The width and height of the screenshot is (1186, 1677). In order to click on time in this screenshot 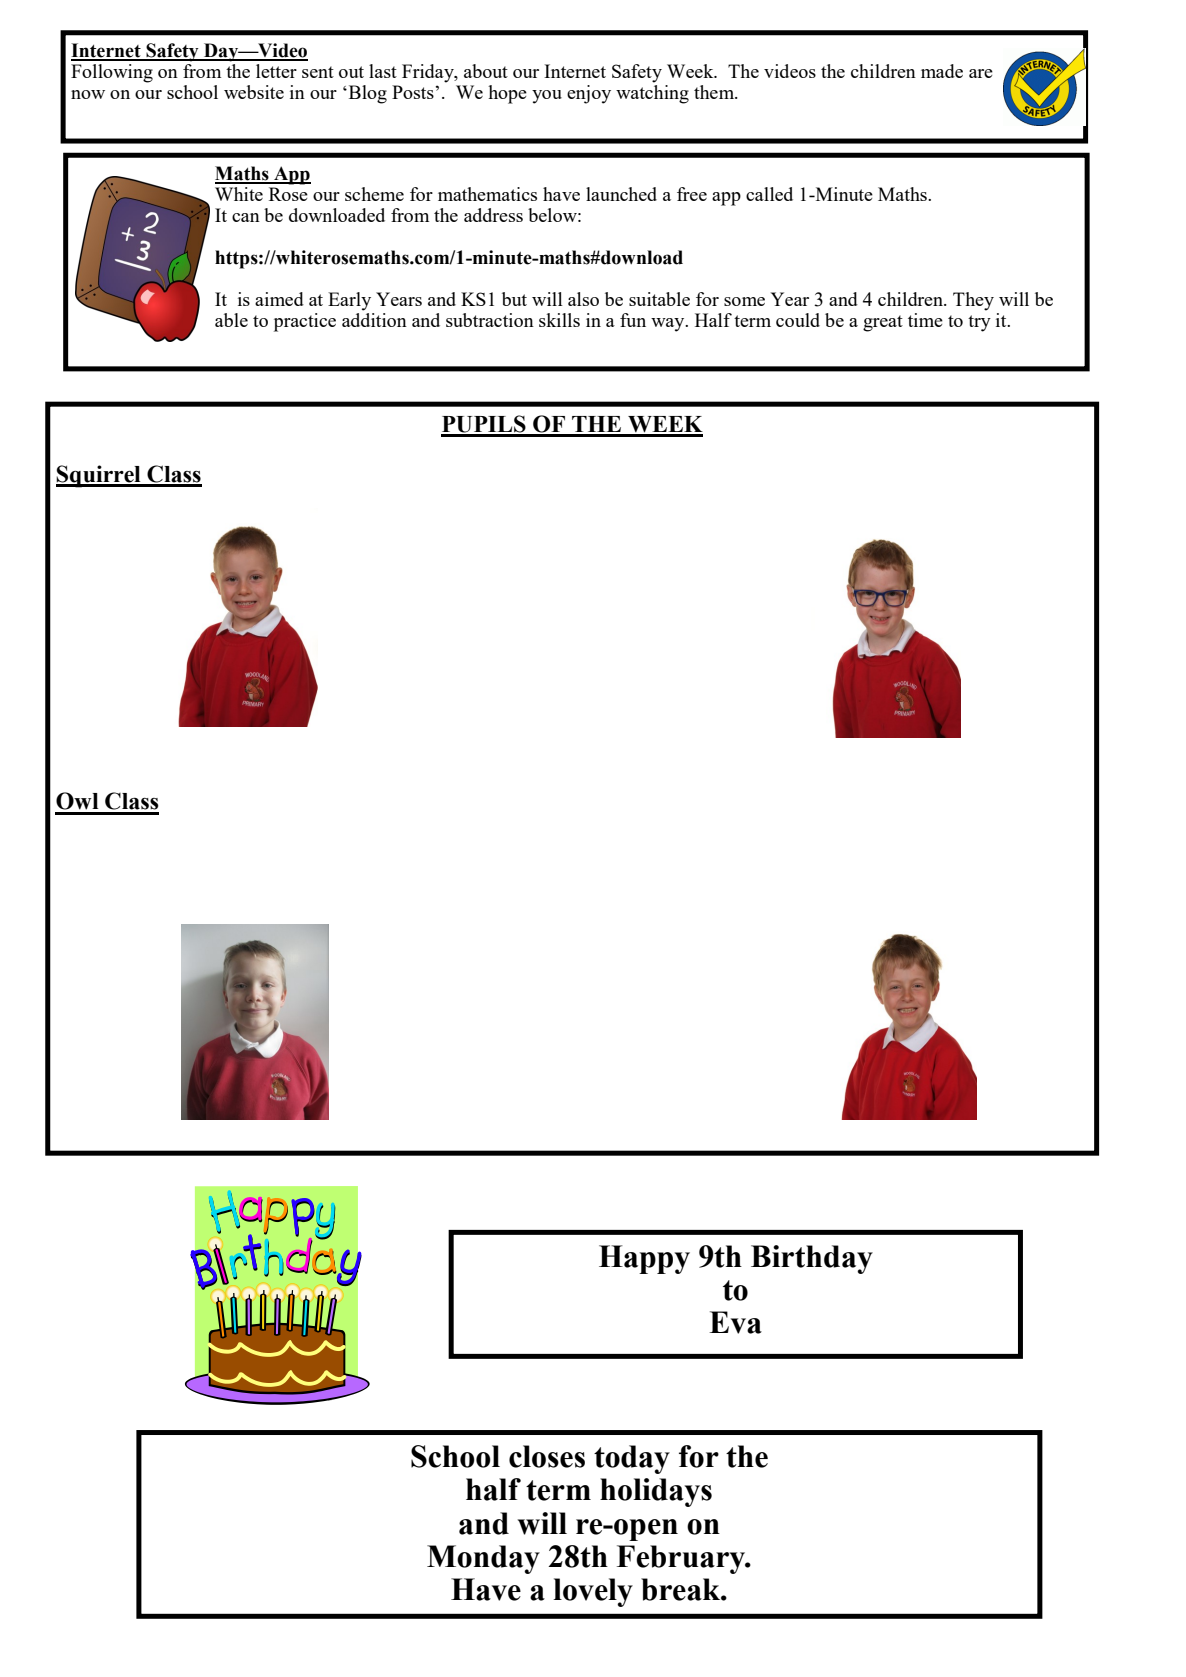, I will do `click(925, 320)`.
